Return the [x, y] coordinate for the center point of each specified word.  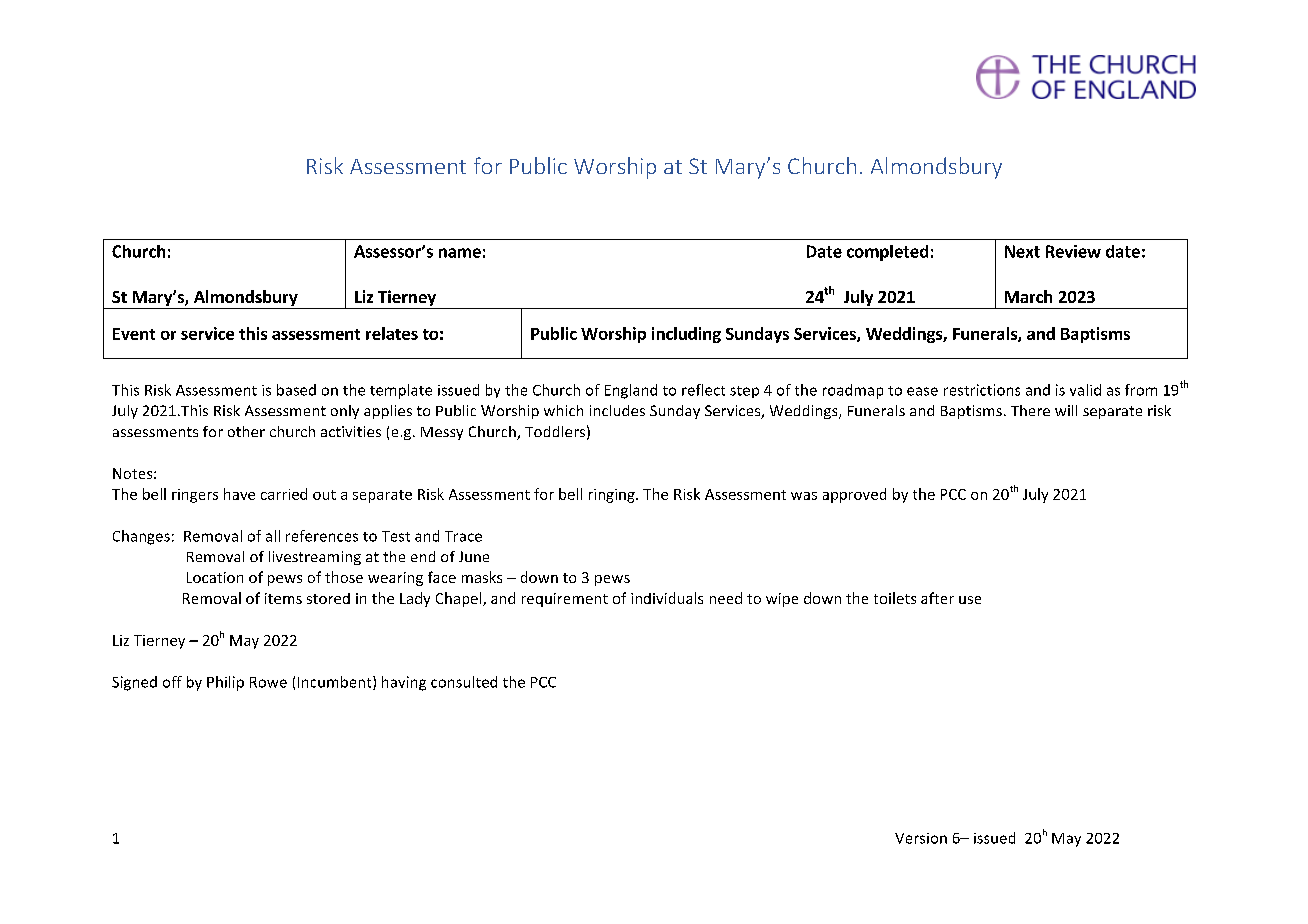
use [970, 600]
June [474, 556]
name [460, 253]
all [273, 536]
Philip [225, 683]
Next [1022, 251]
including [686, 335]
